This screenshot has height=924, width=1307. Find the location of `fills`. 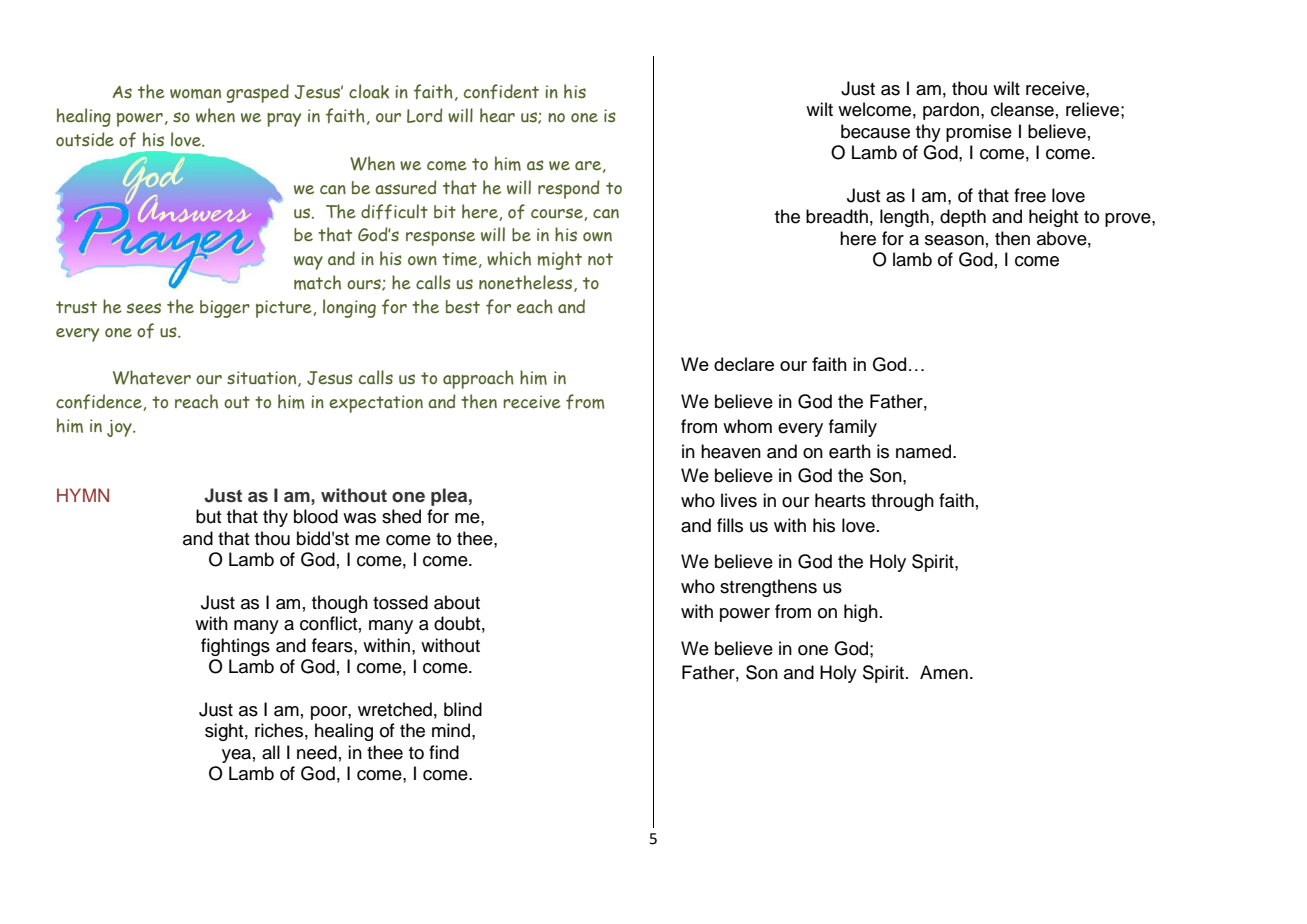

fills is located at coordinates (730, 525).
